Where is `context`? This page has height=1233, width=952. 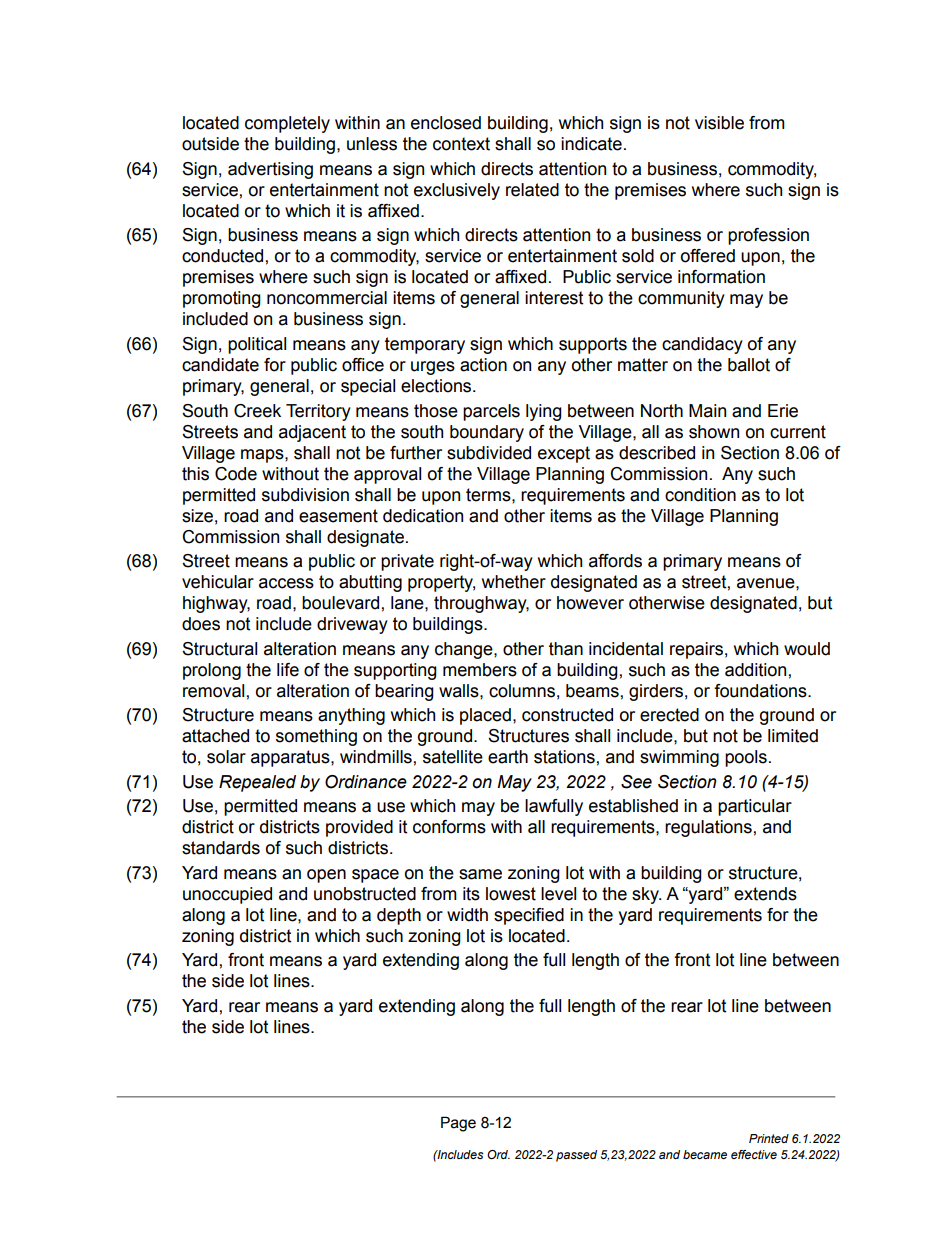
context is located at coordinates (461, 144).
